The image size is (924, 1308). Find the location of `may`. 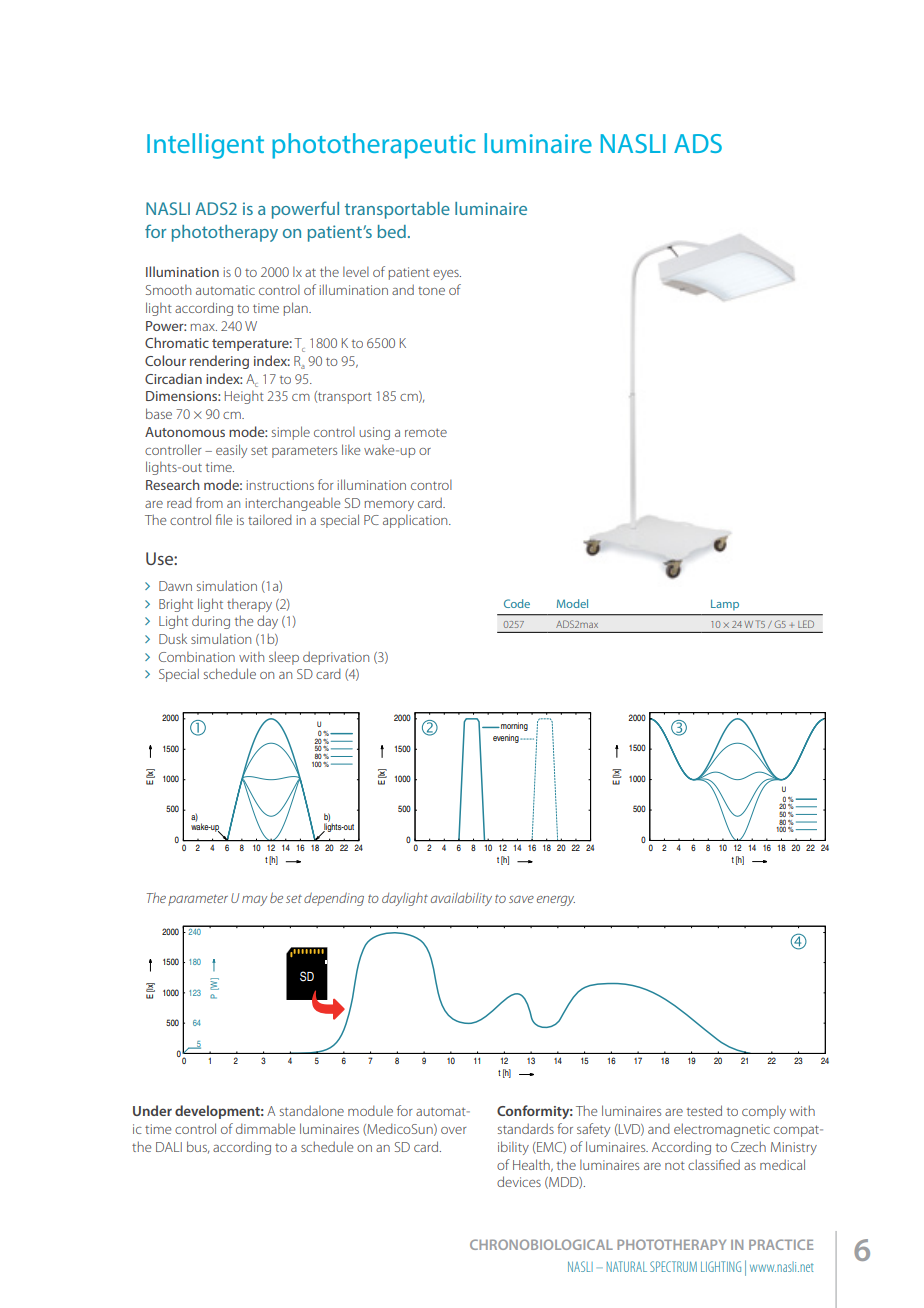

may is located at coordinates (254, 901).
